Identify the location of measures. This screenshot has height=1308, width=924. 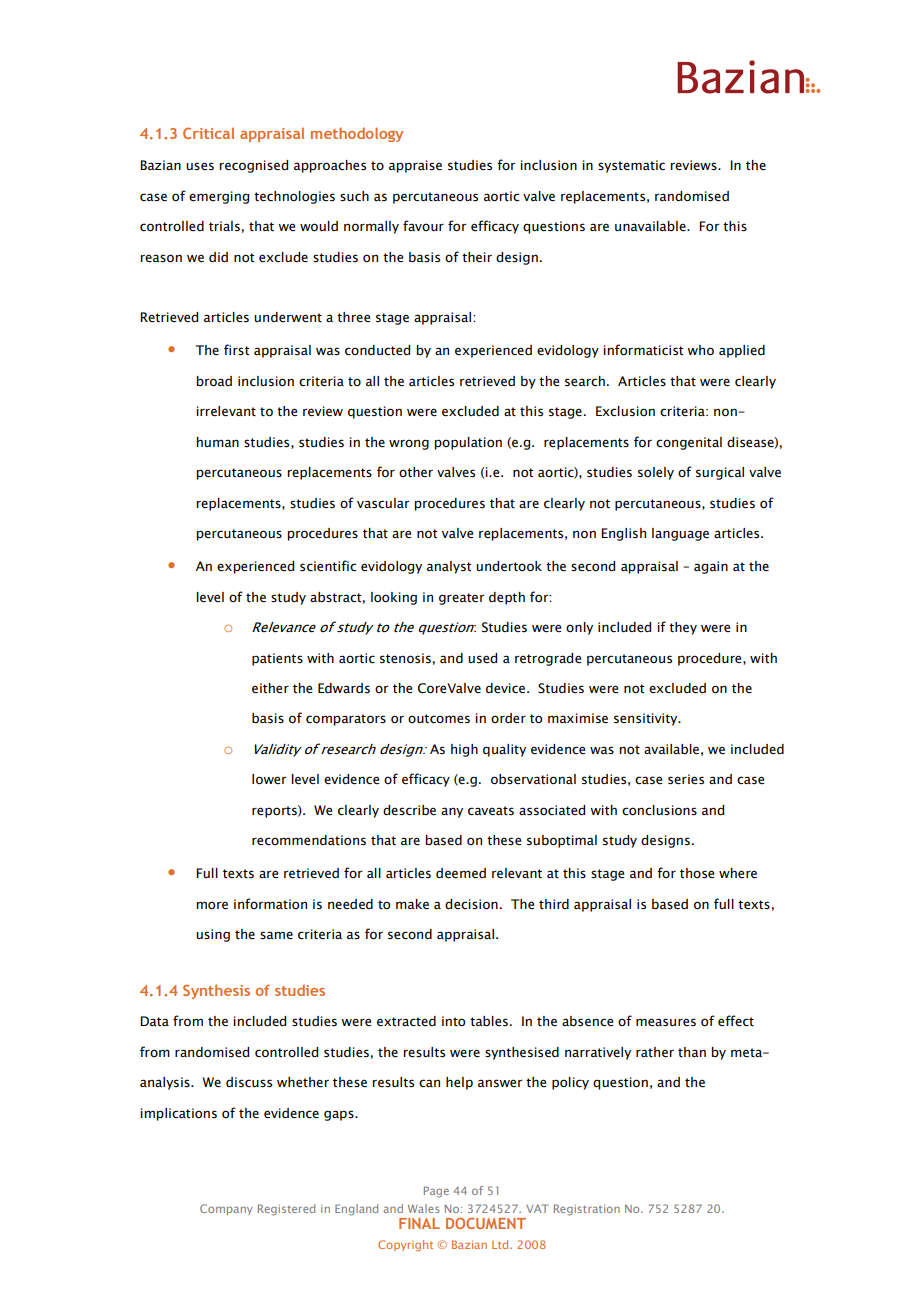
(666, 1022).
